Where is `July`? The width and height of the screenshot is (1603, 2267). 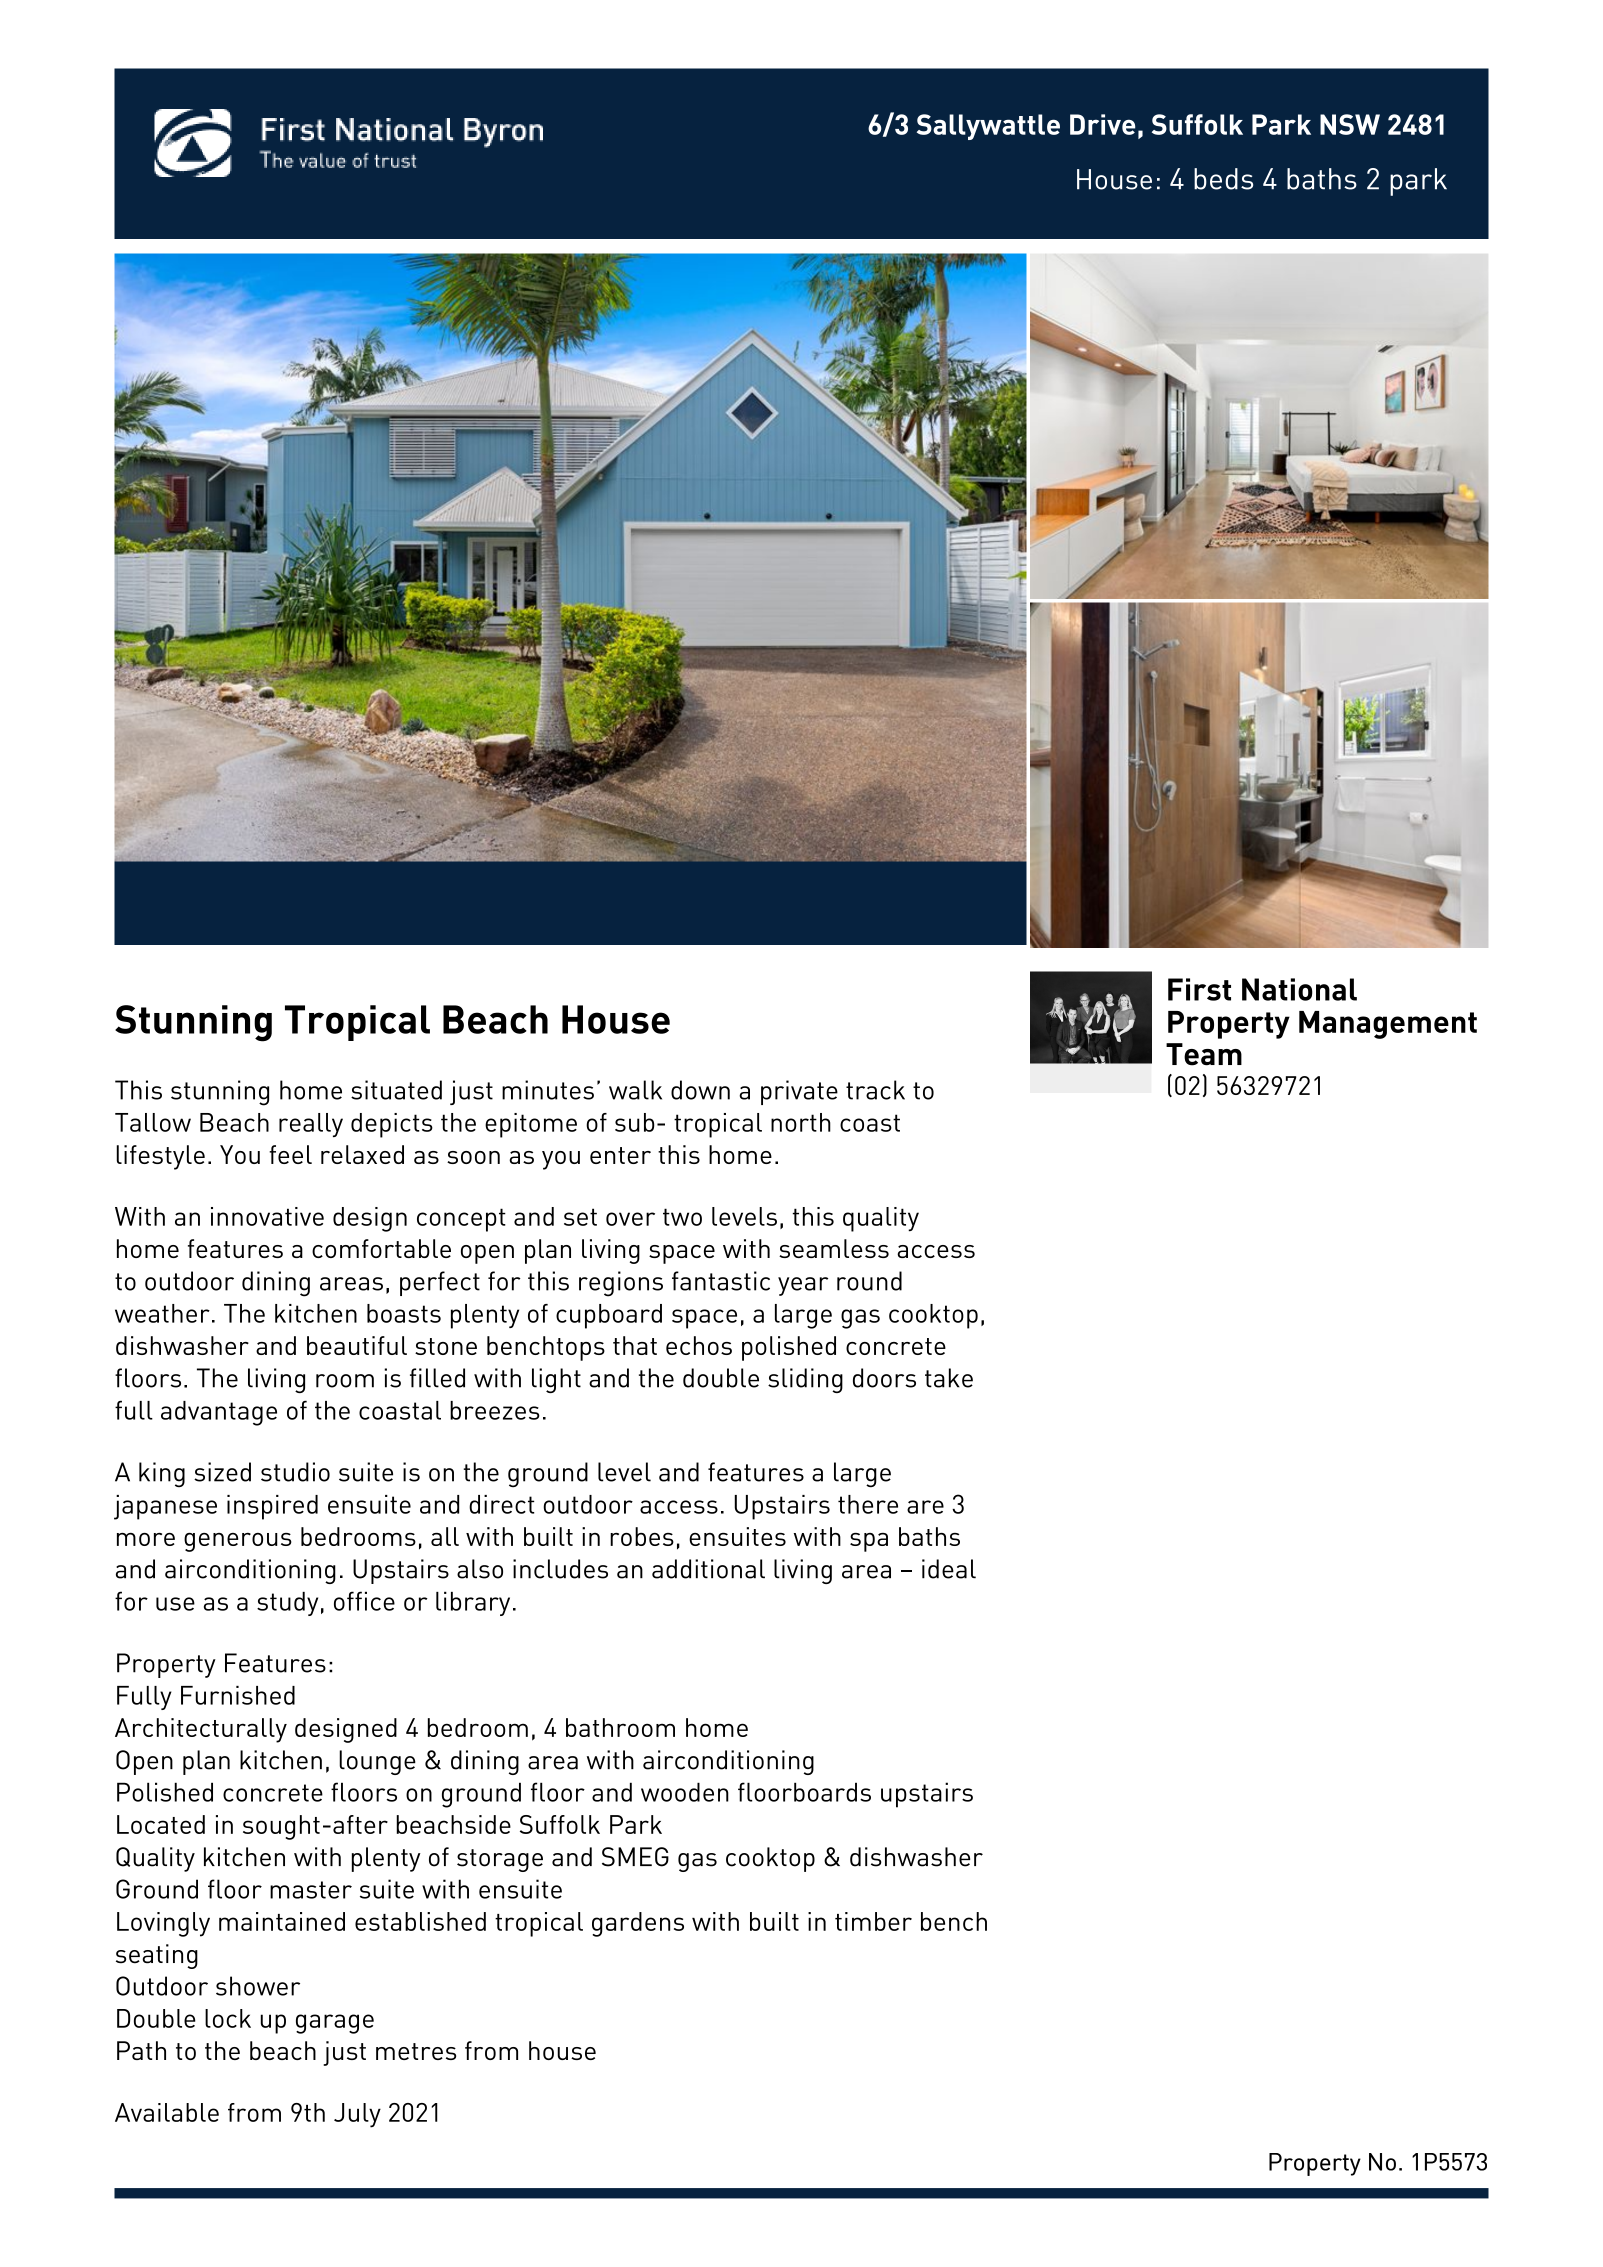
July is located at coordinates (357, 2115).
